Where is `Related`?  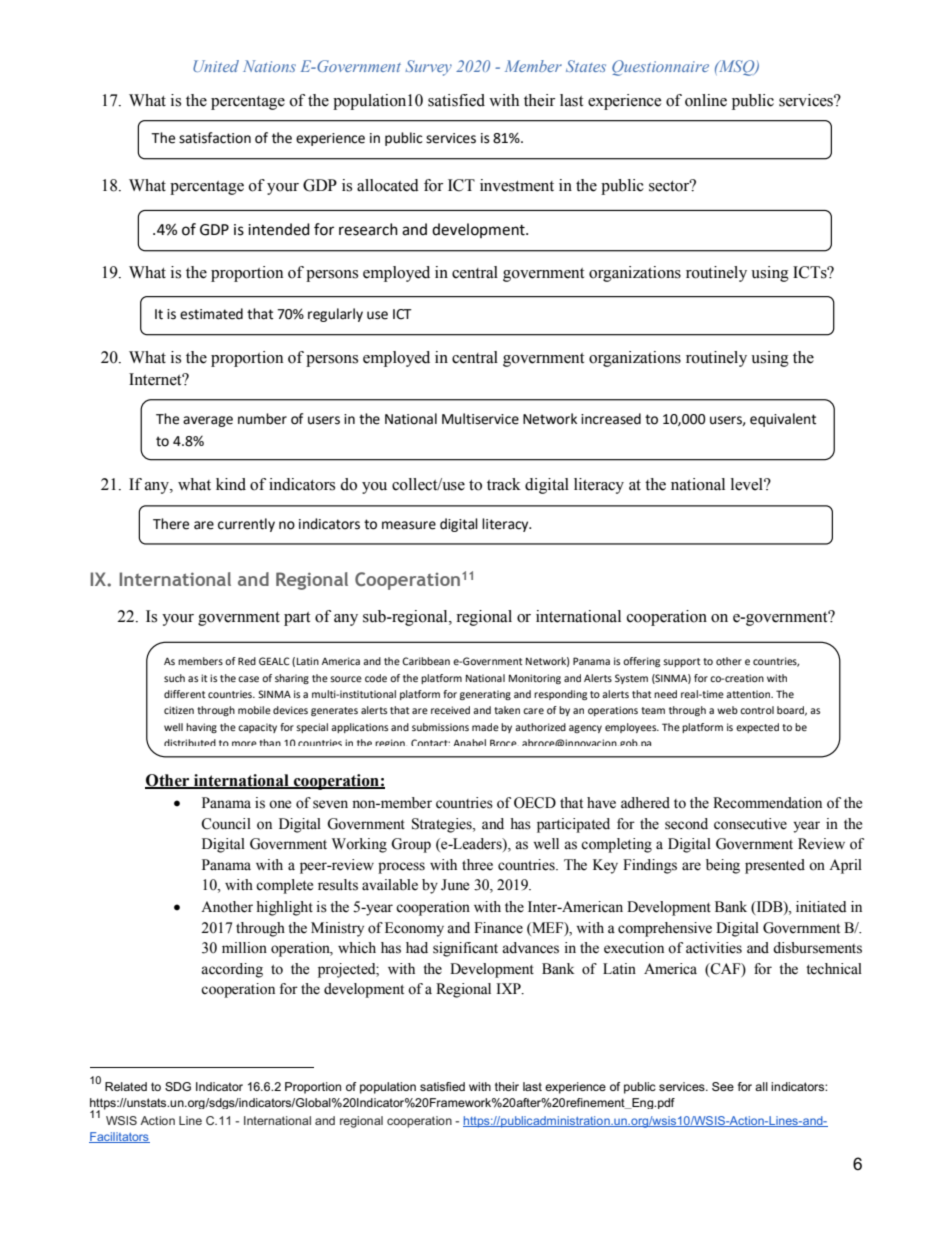
Related is located at coordinates (126, 1086).
